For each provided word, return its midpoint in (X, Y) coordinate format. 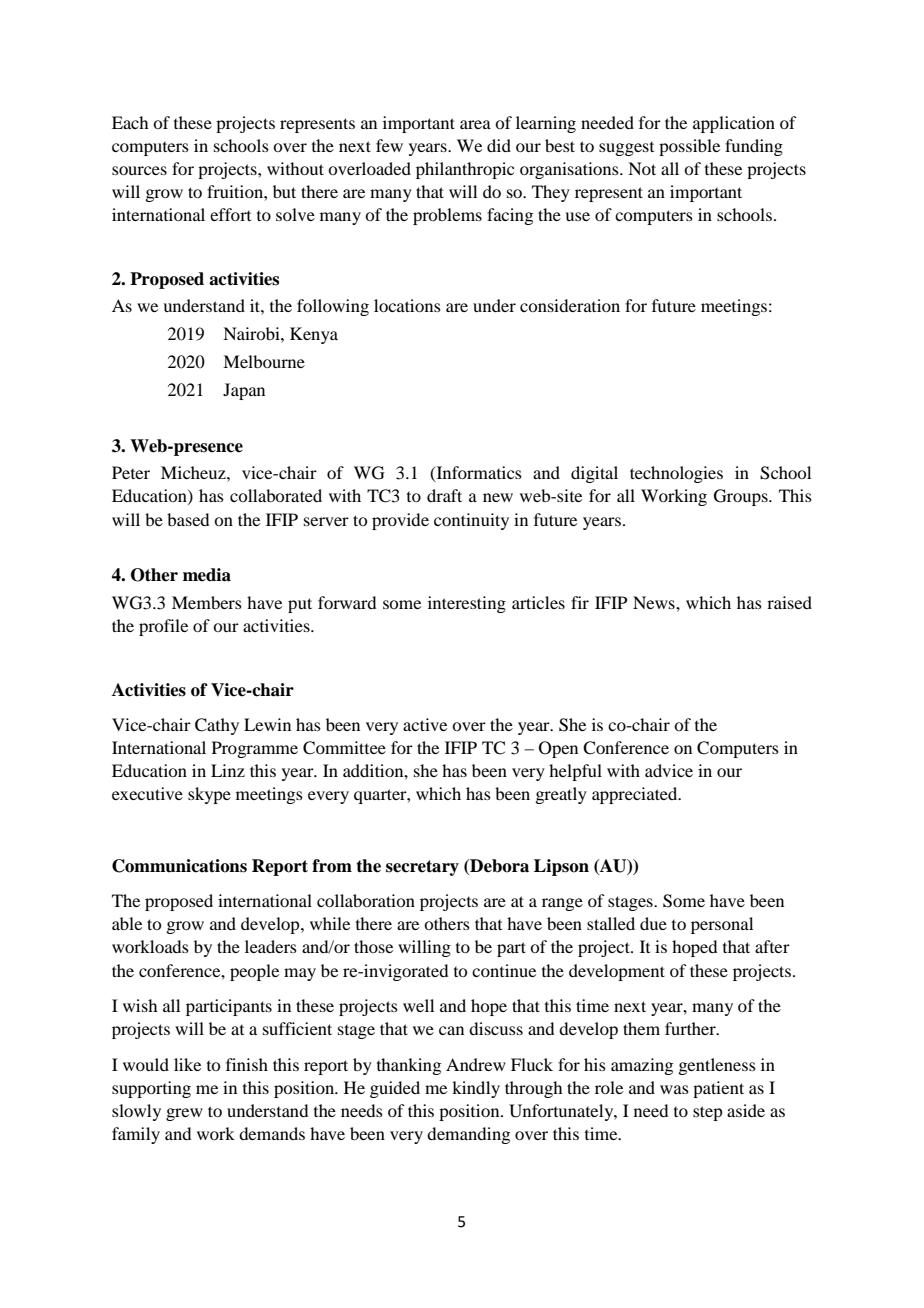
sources (139, 170)
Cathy (217, 726)
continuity (471, 521)
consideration (570, 305)
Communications (179, 866)
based (188, 519)
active (425, 724)
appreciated (636, 795)
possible (689, 147)
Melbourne (264, 361)
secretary (422, 868)
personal (722, 925)
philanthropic (465, 170)
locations (407, 305)
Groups (742, 497)
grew (184, 1114)
